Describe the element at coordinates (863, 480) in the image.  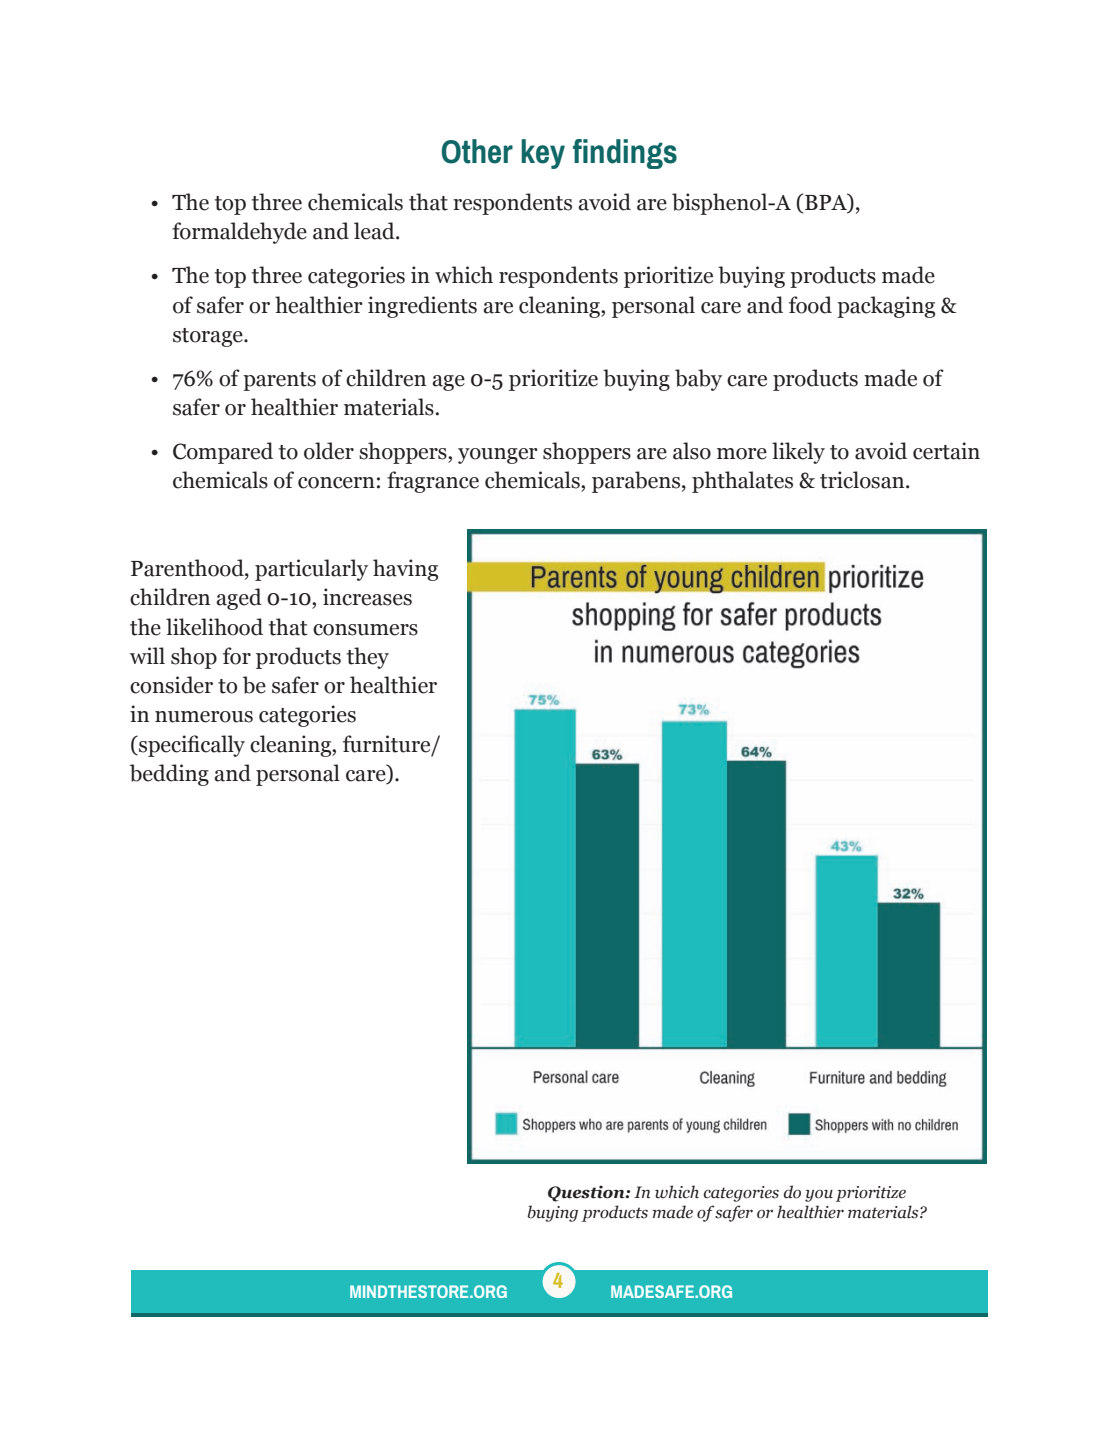
I see `triclosan` at that location.
